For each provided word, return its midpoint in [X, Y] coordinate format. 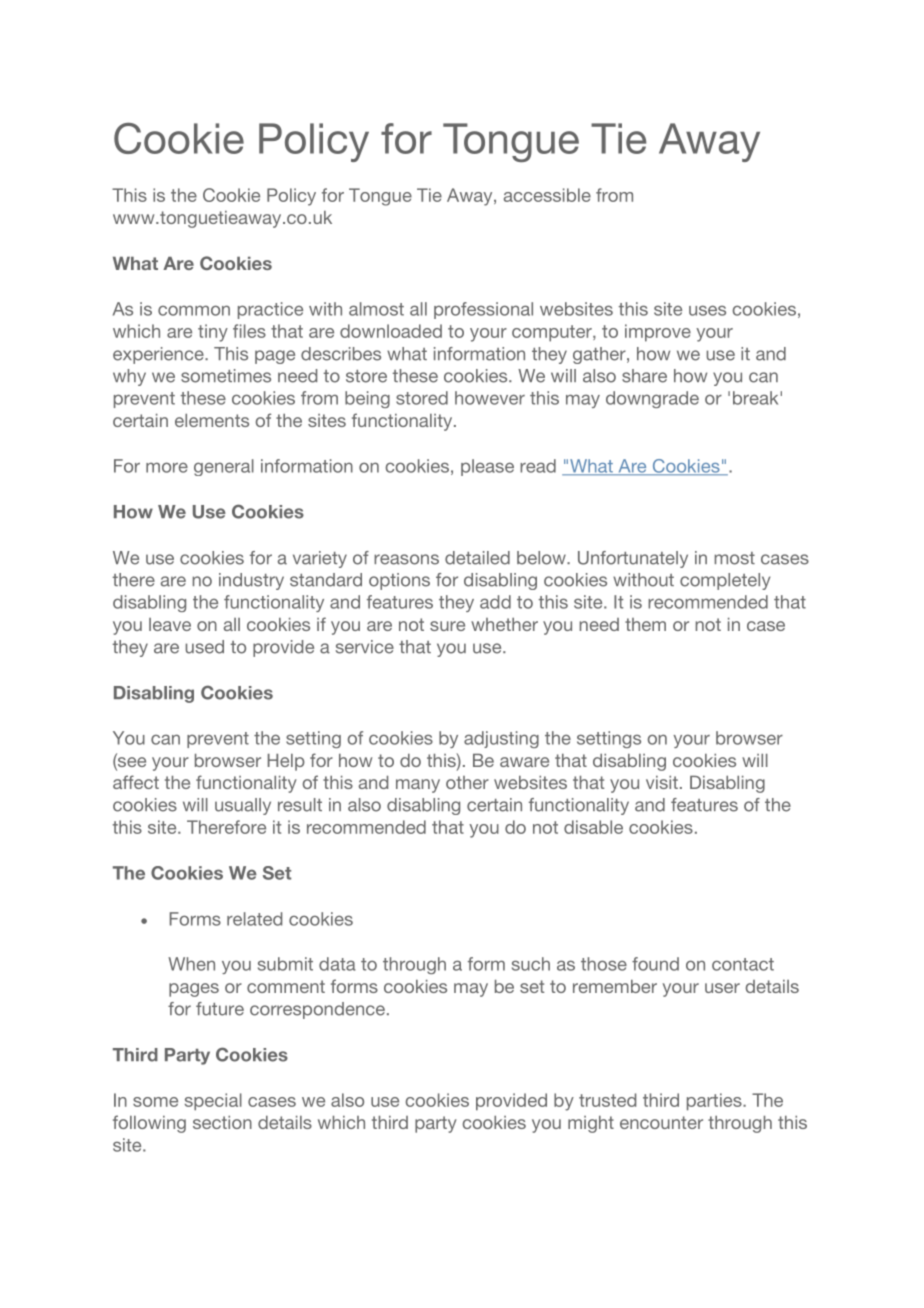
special [213, 1102]
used [205, 647]
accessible [547, 195]
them [645, 624]
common [194, 310]
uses [707, 310]
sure [447, 626]
